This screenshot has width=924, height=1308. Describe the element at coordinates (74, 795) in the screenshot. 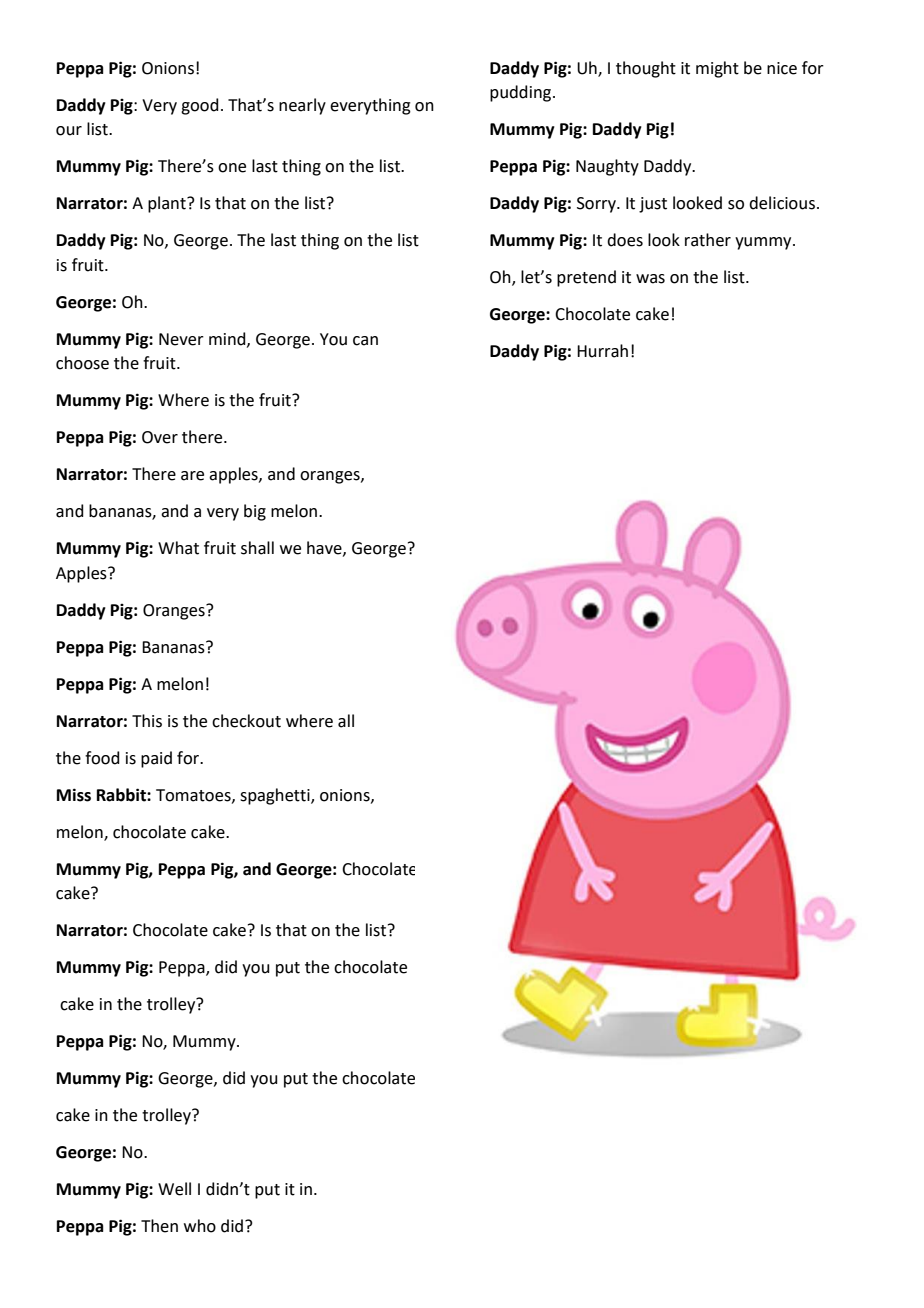

I see `Miss` at that location.
